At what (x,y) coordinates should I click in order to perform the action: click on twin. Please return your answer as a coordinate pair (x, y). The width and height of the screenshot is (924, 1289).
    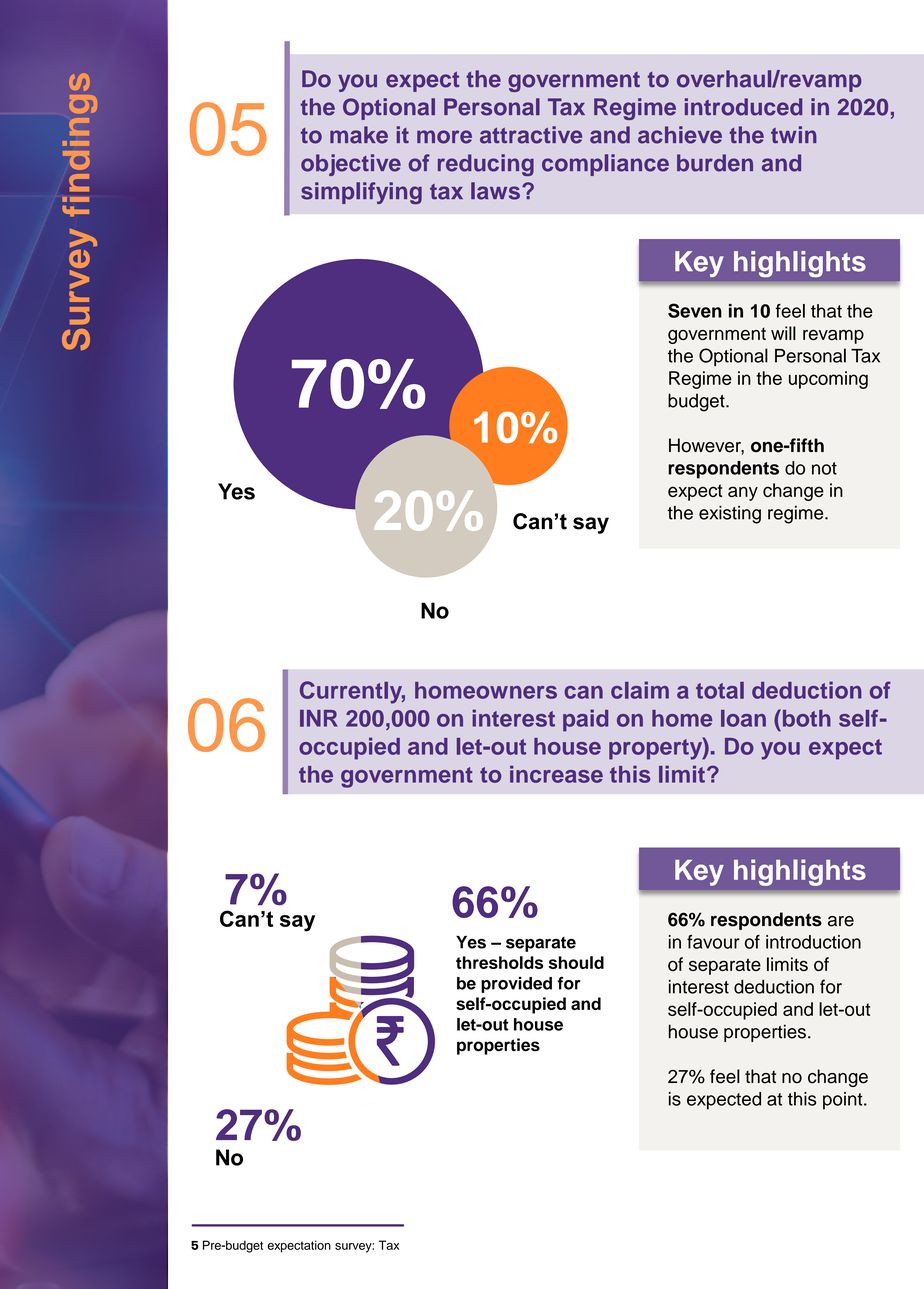
    Looking at the image, I should click on (794, 134).
